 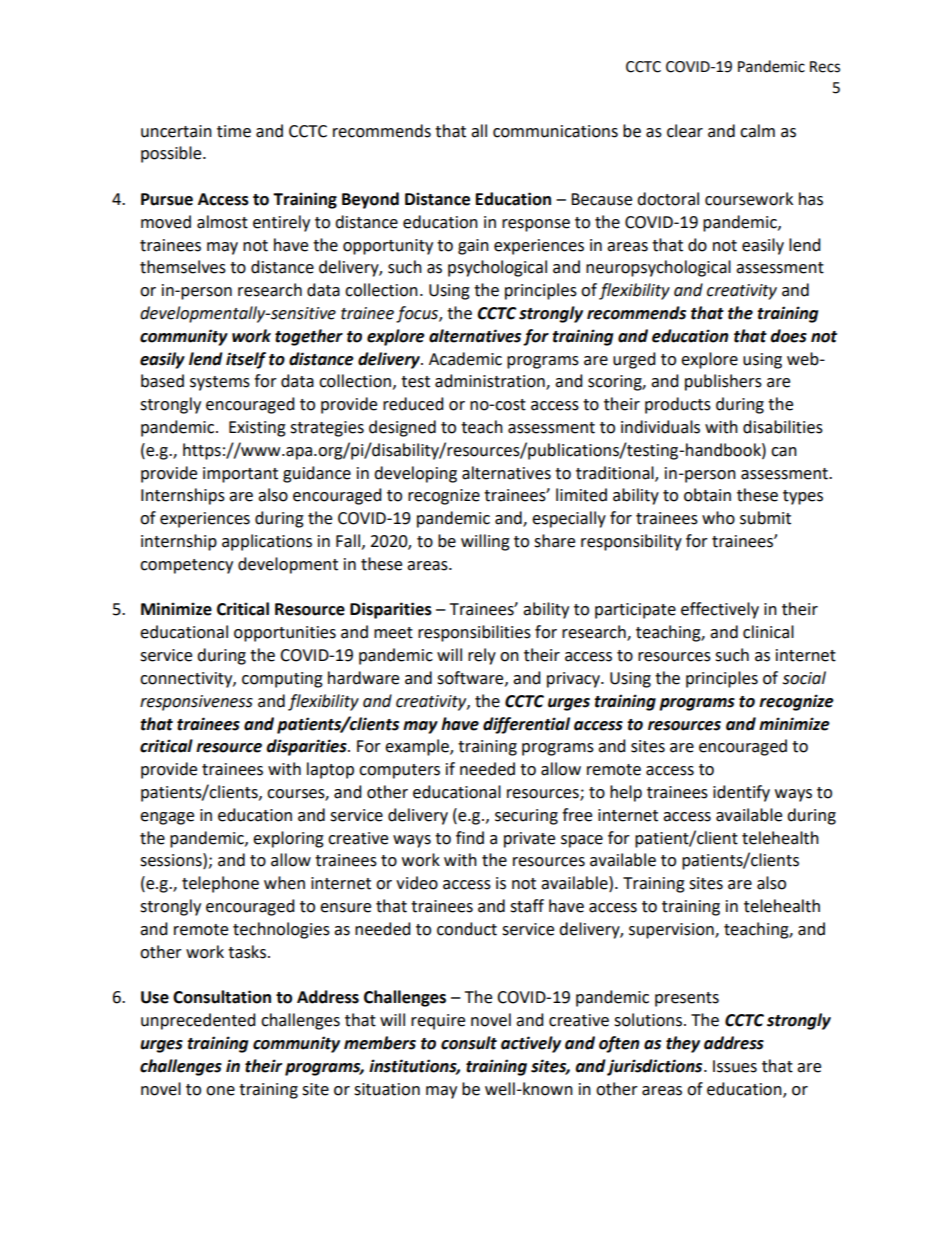 I want to click on identify, so click(x=741, y=793).
